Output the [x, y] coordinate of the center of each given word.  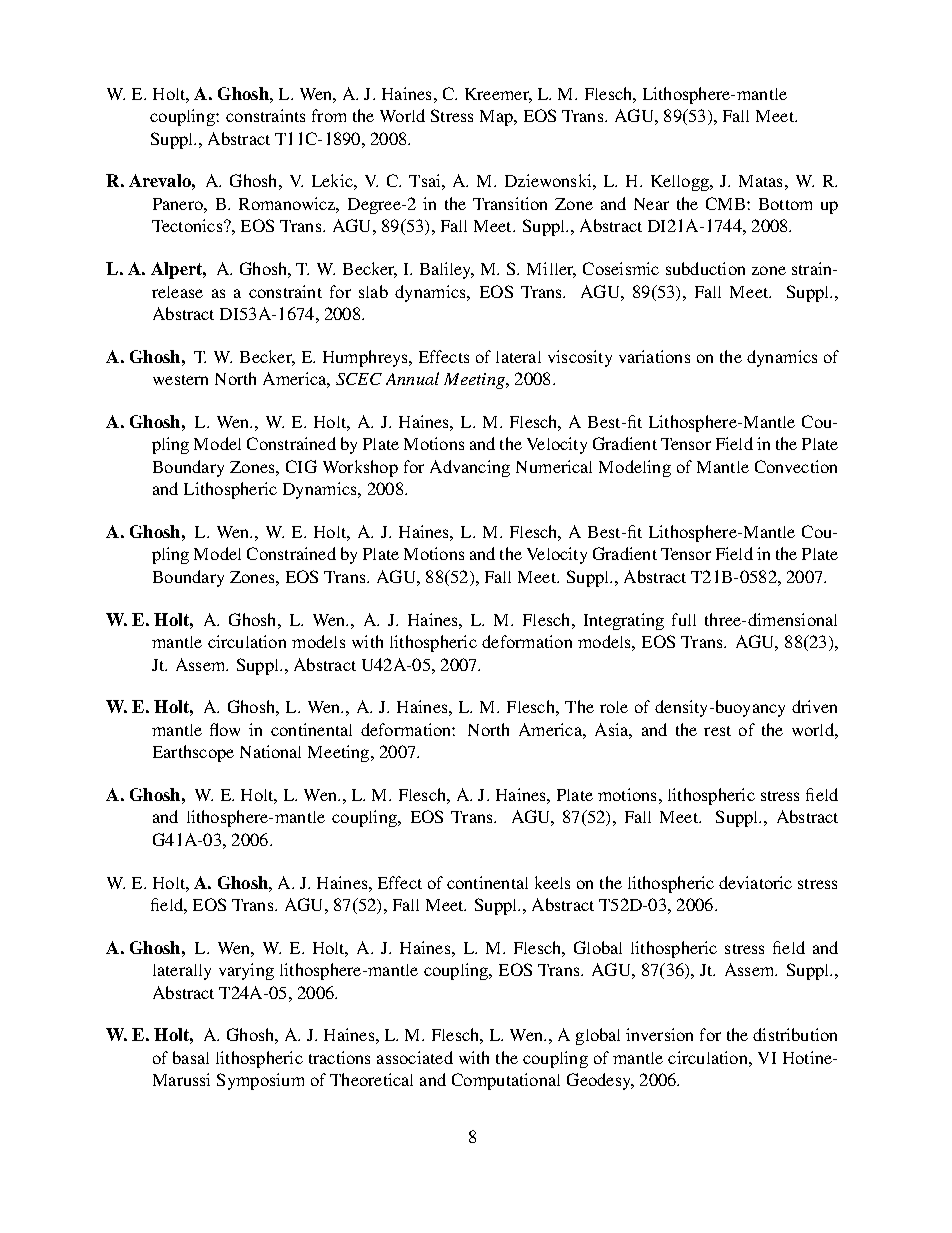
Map [497, 118]
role [614, 707]
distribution [795, 1034]
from [329, 115]
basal [191, 1057]
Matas [760, 181]
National [270, 751]
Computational [506, 1081]
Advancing [470, 468]
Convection [796, 466]
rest [717, 731]
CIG [301, 466]
